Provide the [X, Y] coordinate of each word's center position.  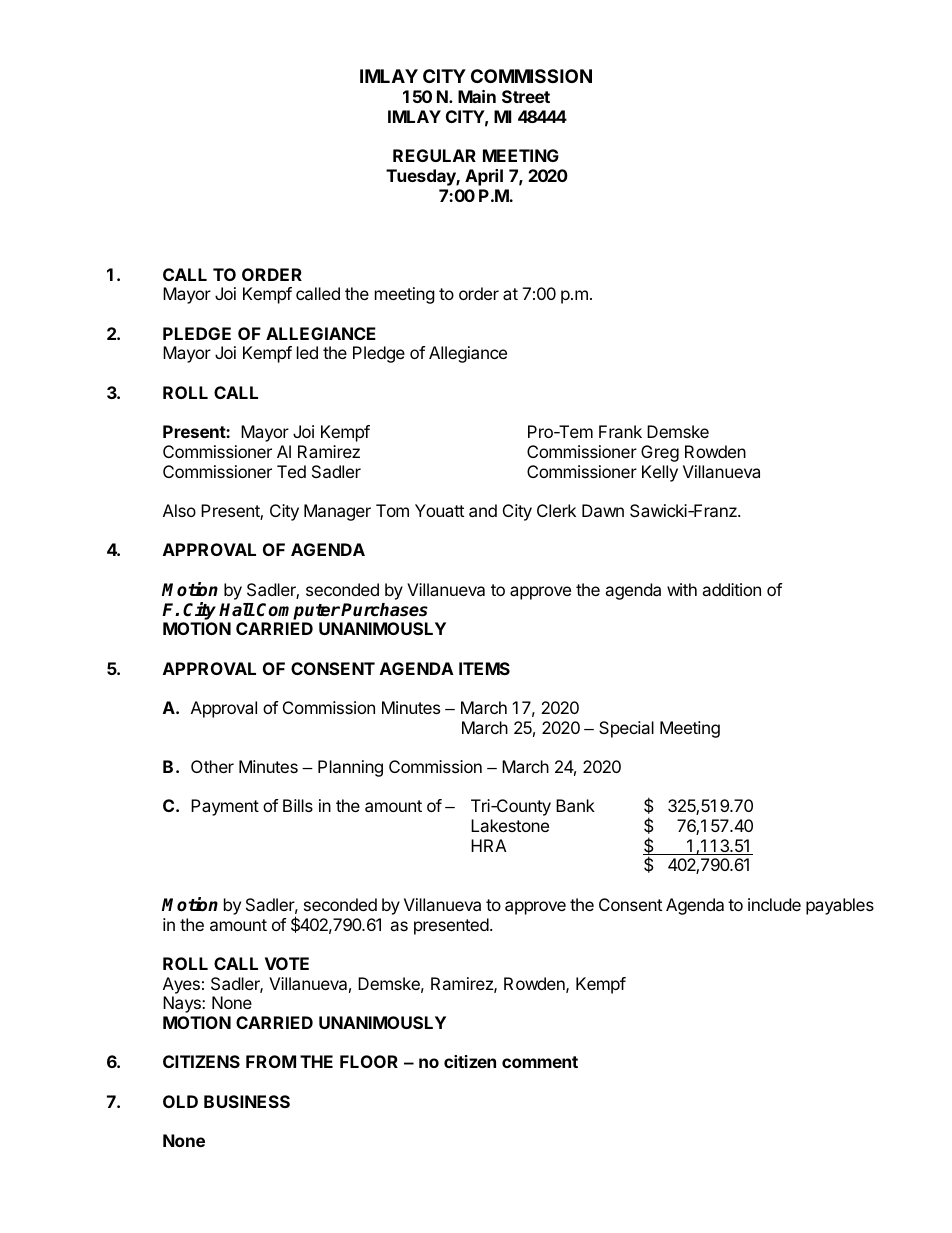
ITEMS [484, 668]
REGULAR [434, 155]
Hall [237, 610]
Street [526, 96]
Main [477, 96]
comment [540, 1062]
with [682, 589]
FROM [271, 1061]
